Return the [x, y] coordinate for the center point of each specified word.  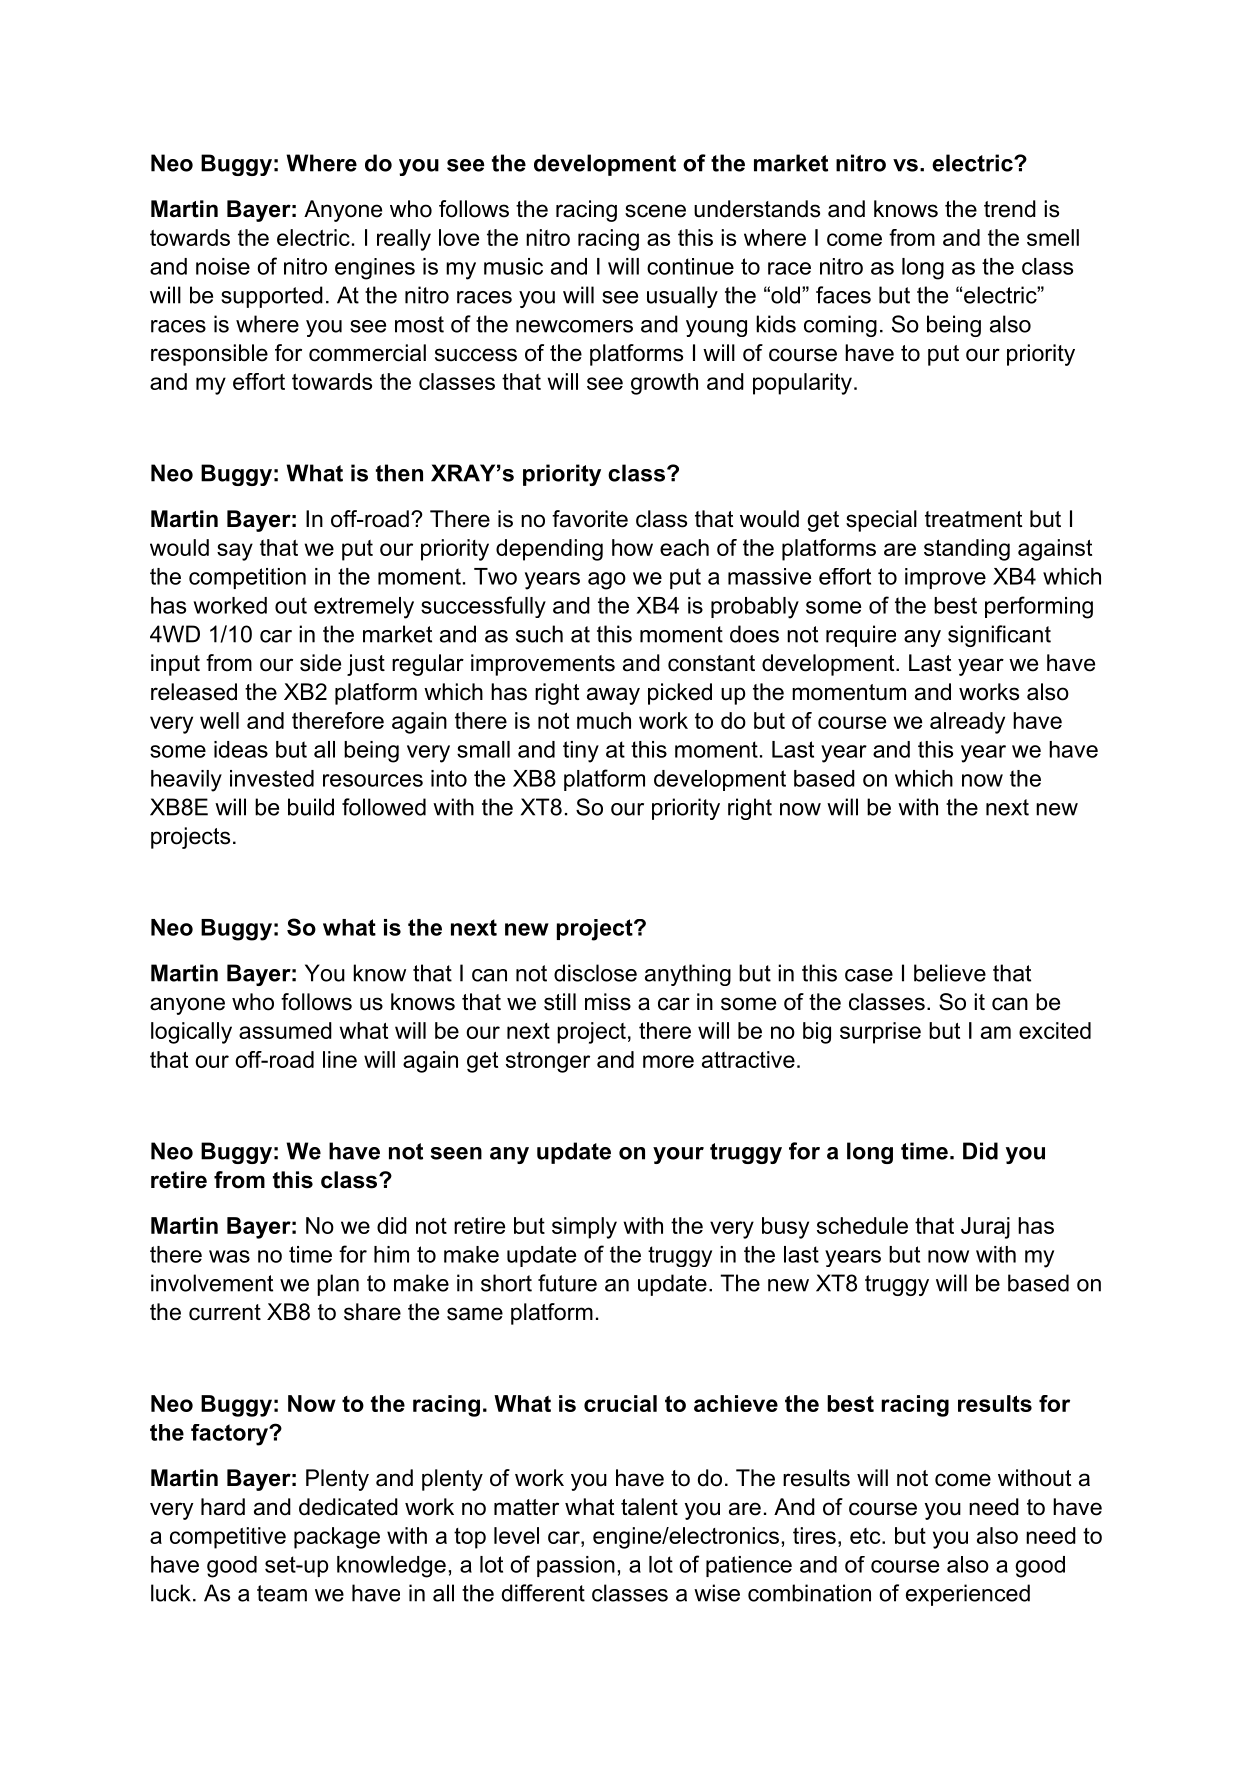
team [282, 1593]
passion [576, 1566]
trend [1010, 209]
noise [223, 266]
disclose [595, 973]
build [311, 807]
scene [655, 211]
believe [950, 973]
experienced [968, 1595]
